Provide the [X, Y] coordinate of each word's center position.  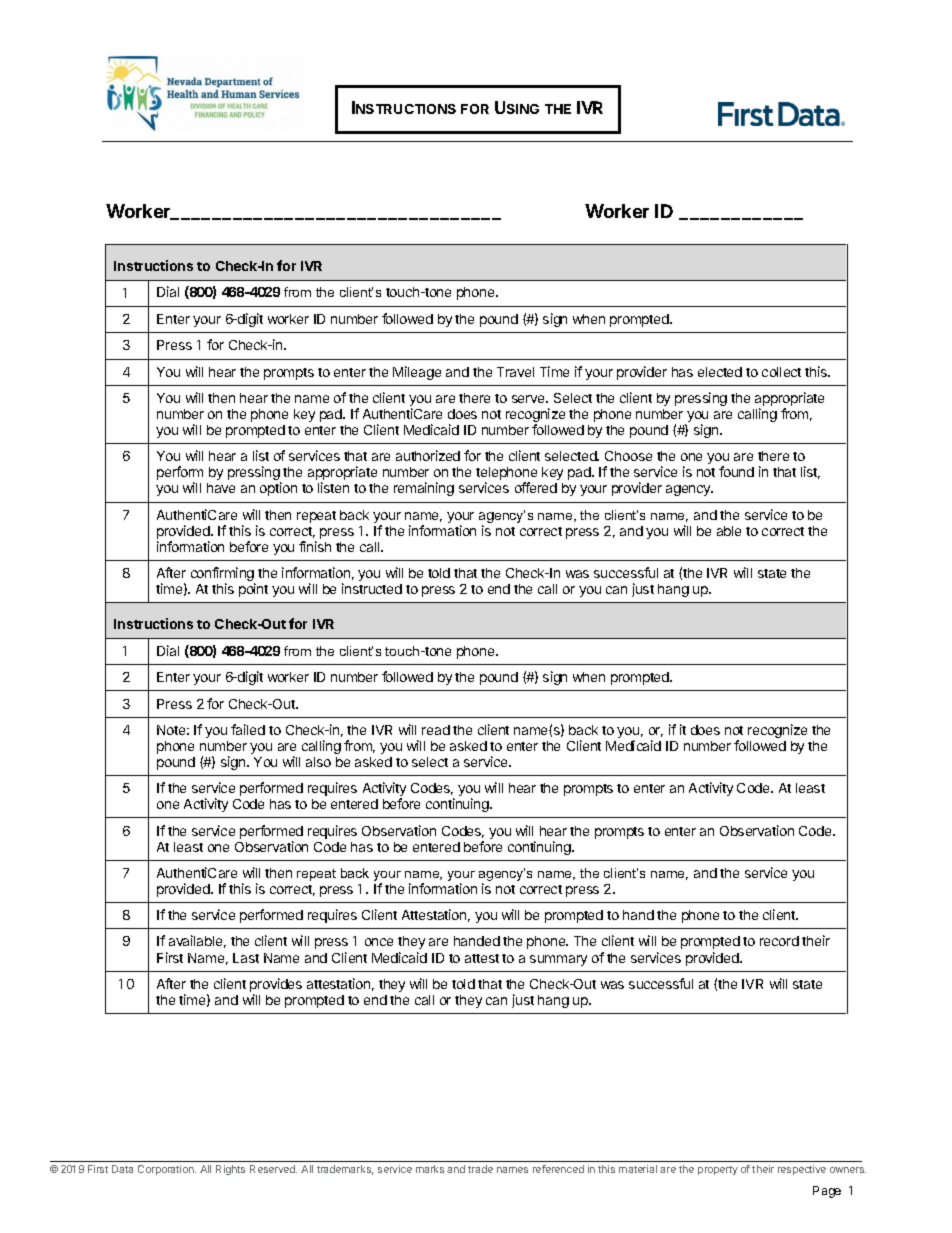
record [779, 941]
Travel [515, 372]
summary [558, 960]
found [736, 471]
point [253, 590]
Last [246, 958]
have [221, 488]
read [436, 730]
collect [781, 372]
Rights [230, 1170]
